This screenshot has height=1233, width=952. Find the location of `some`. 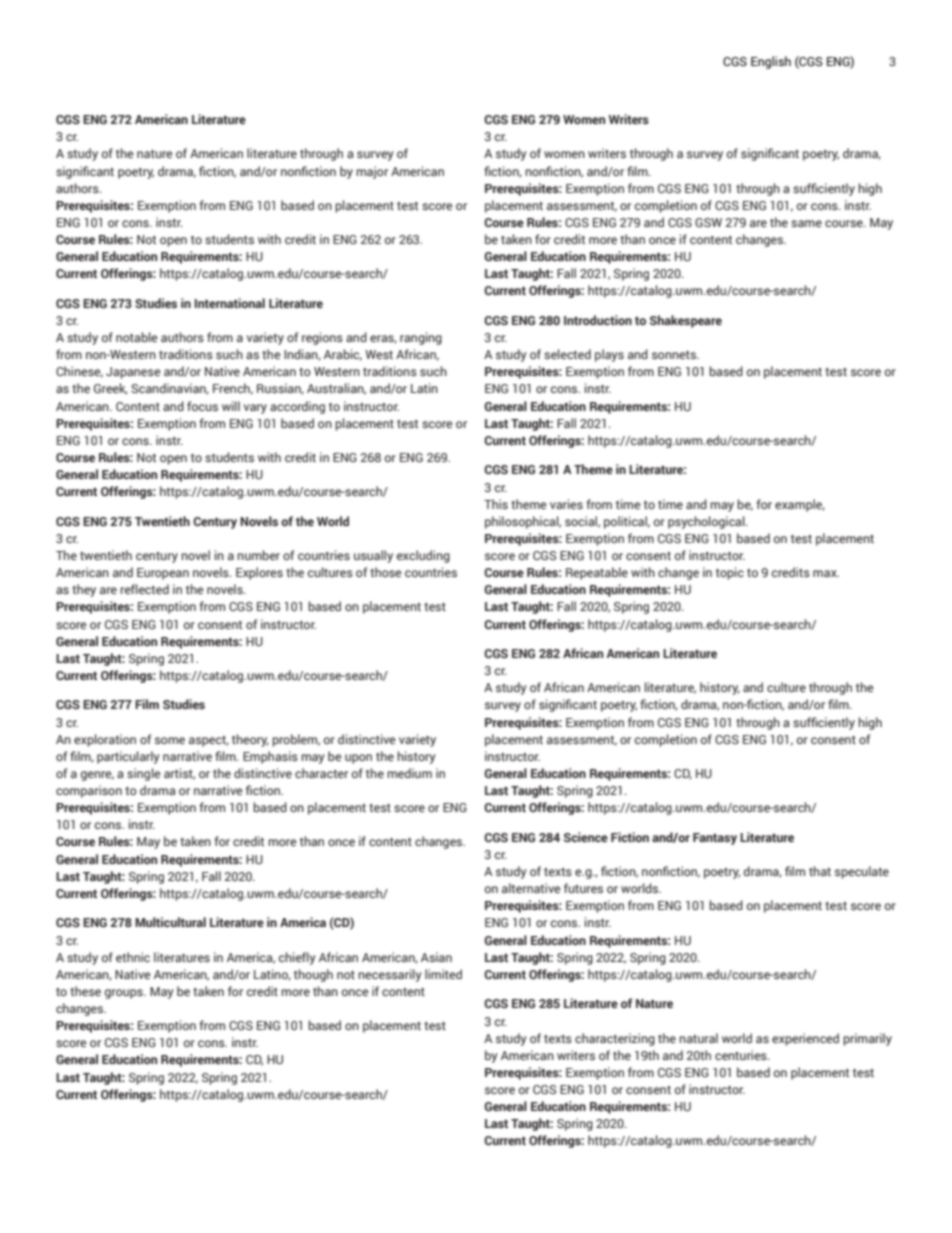

some is located at coordinates (170, 740).
